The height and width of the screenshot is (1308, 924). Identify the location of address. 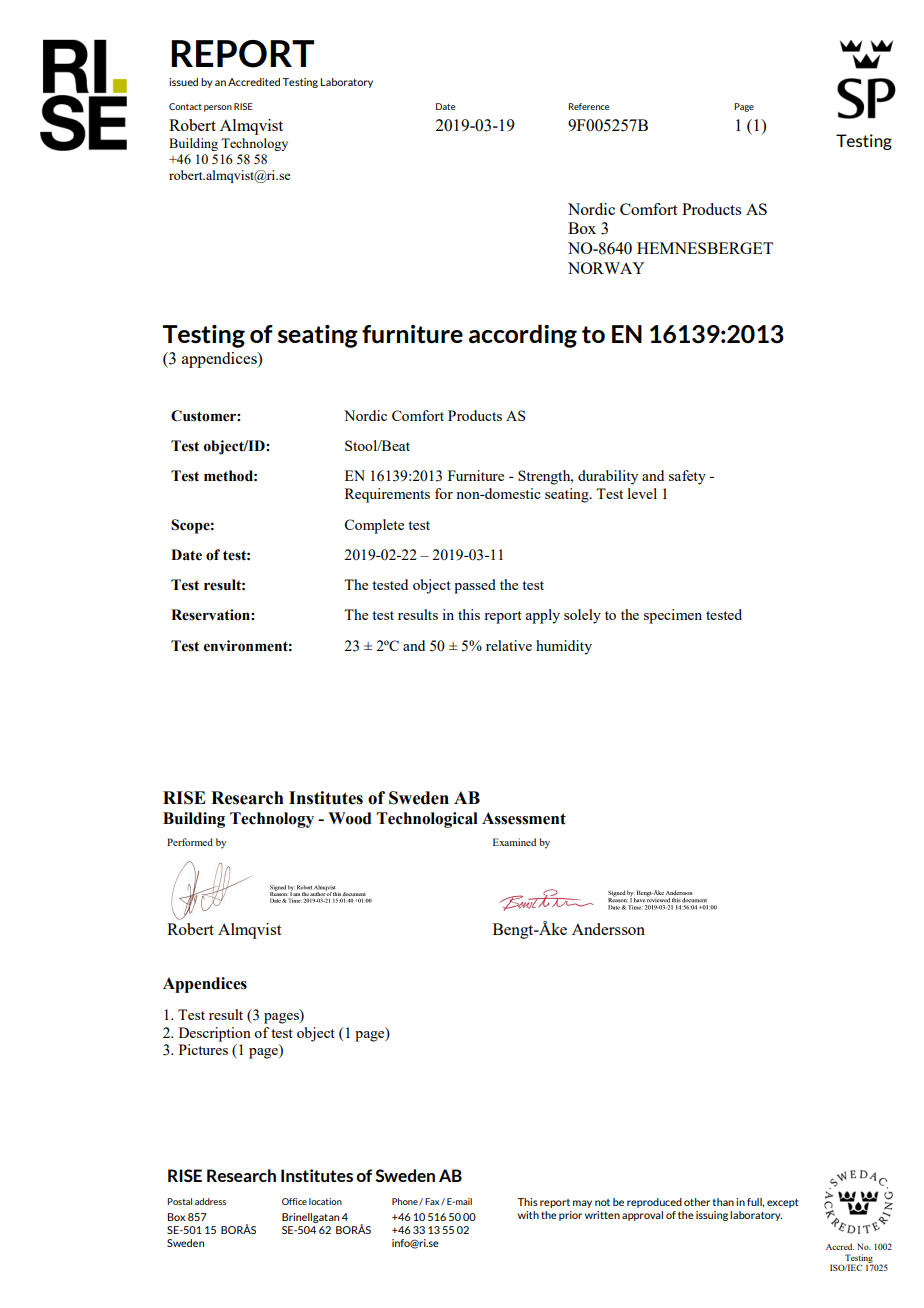
(210, 1201).
